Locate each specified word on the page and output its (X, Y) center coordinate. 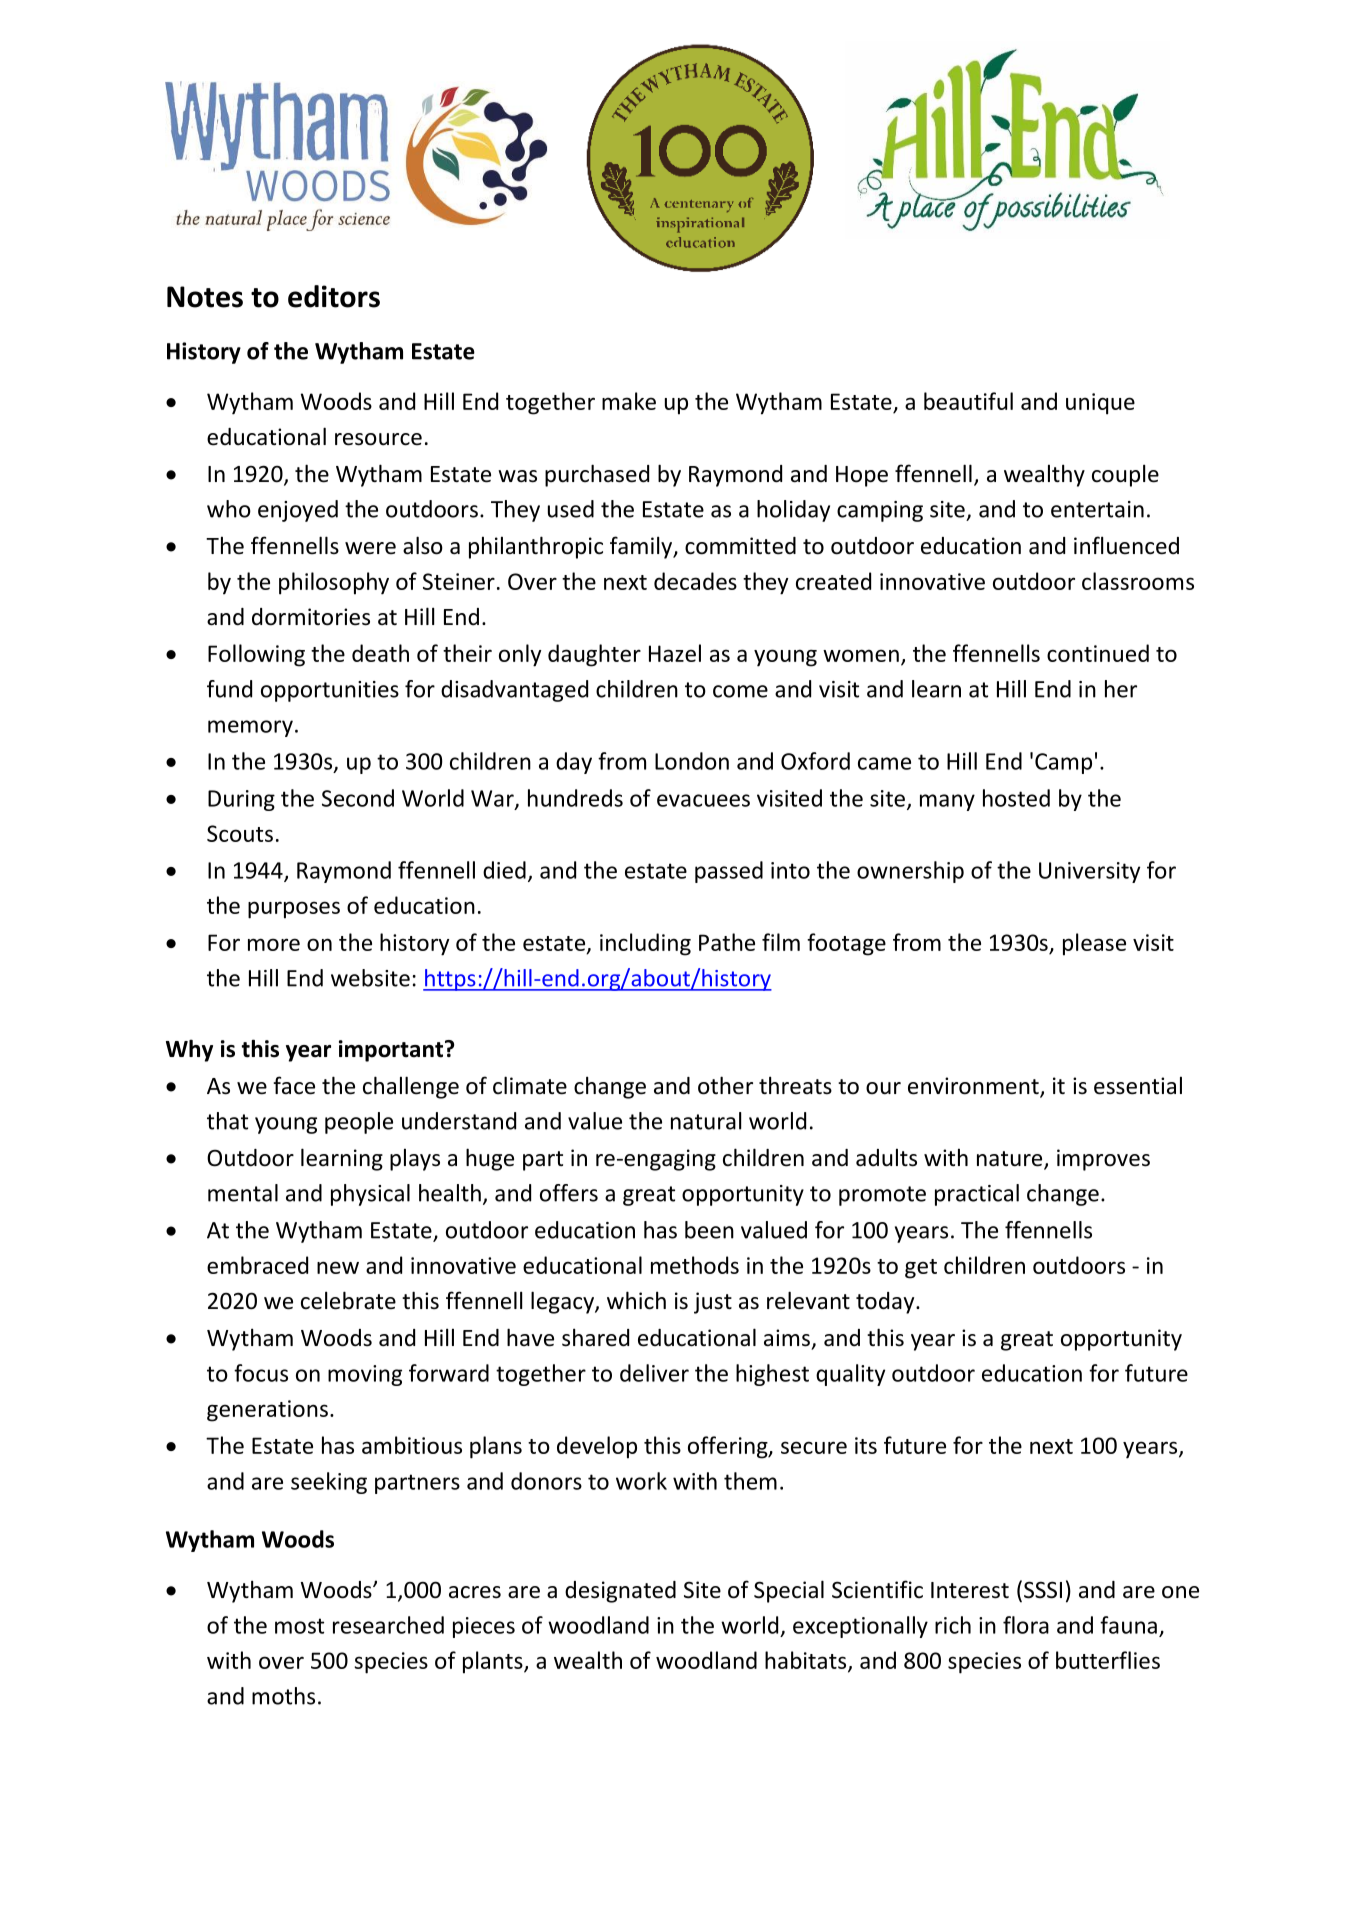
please (1094, 944)
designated (620, 1592)
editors (334, 296)
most (299, 1626)
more (274, 944)
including (645, 944)
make (629, 401)
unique (1100, 404)
